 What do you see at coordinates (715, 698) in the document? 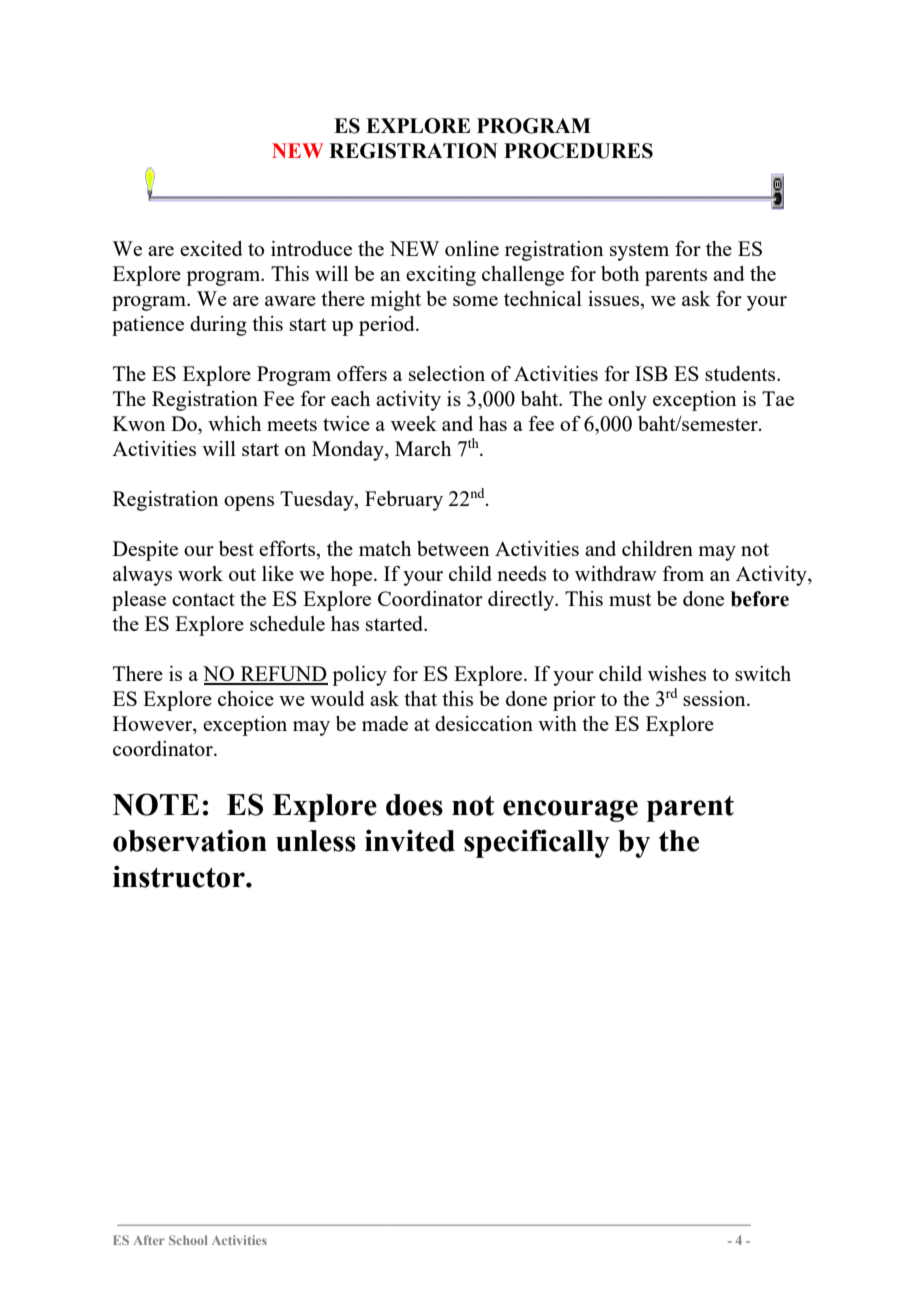
I see `session` at bounding box center [715, 698].
